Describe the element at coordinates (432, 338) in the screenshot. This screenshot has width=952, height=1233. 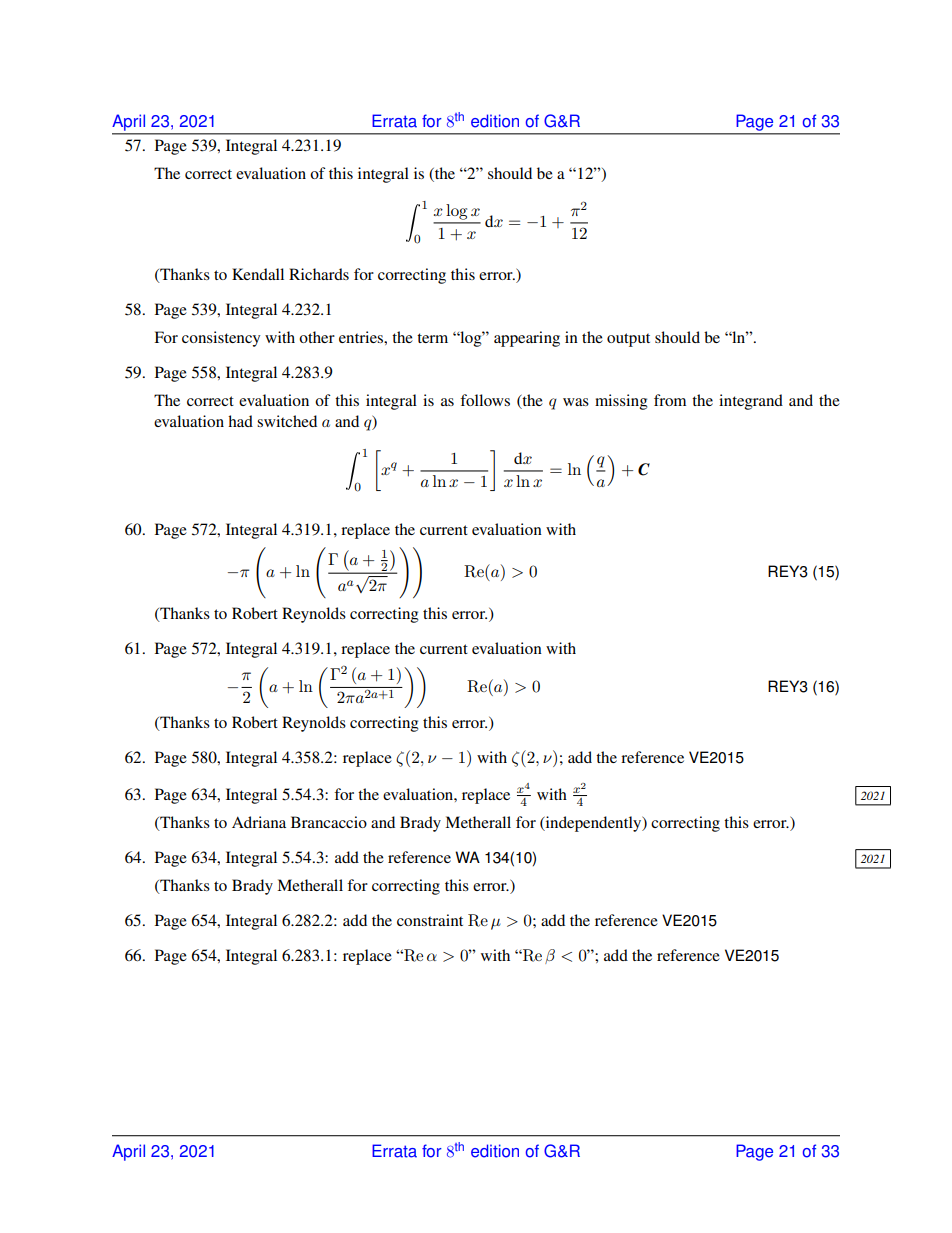
I see `term` at that location.
